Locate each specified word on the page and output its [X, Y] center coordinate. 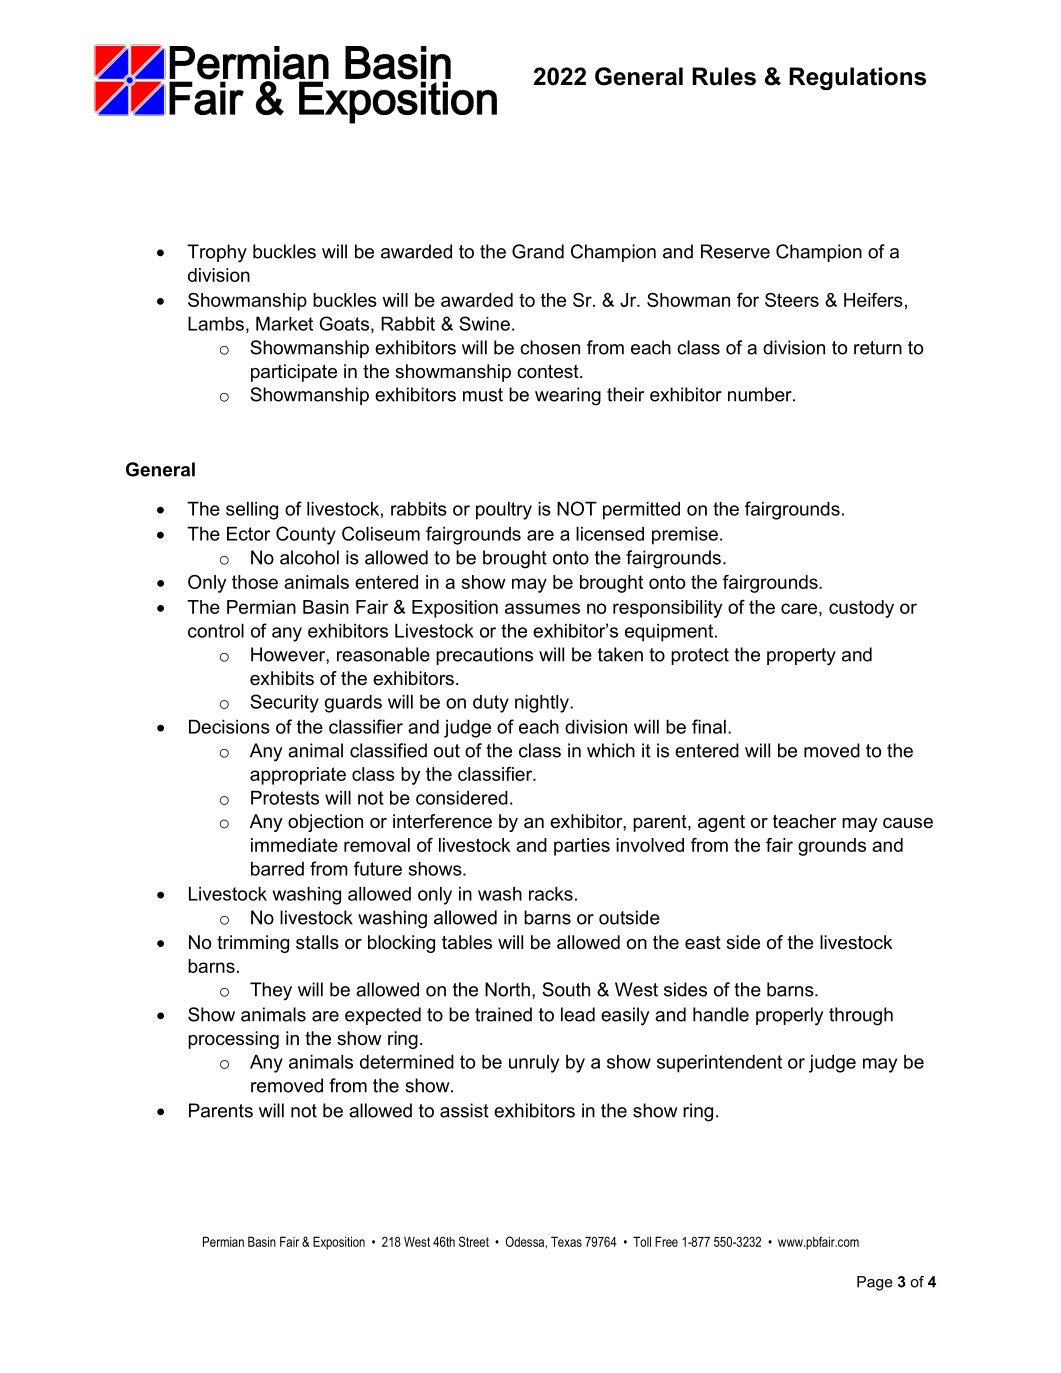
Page [875, 1283]
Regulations [857, 78]
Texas [566, 1241]
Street [474, 1241]
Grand [538, 251]
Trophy [217, 253]
